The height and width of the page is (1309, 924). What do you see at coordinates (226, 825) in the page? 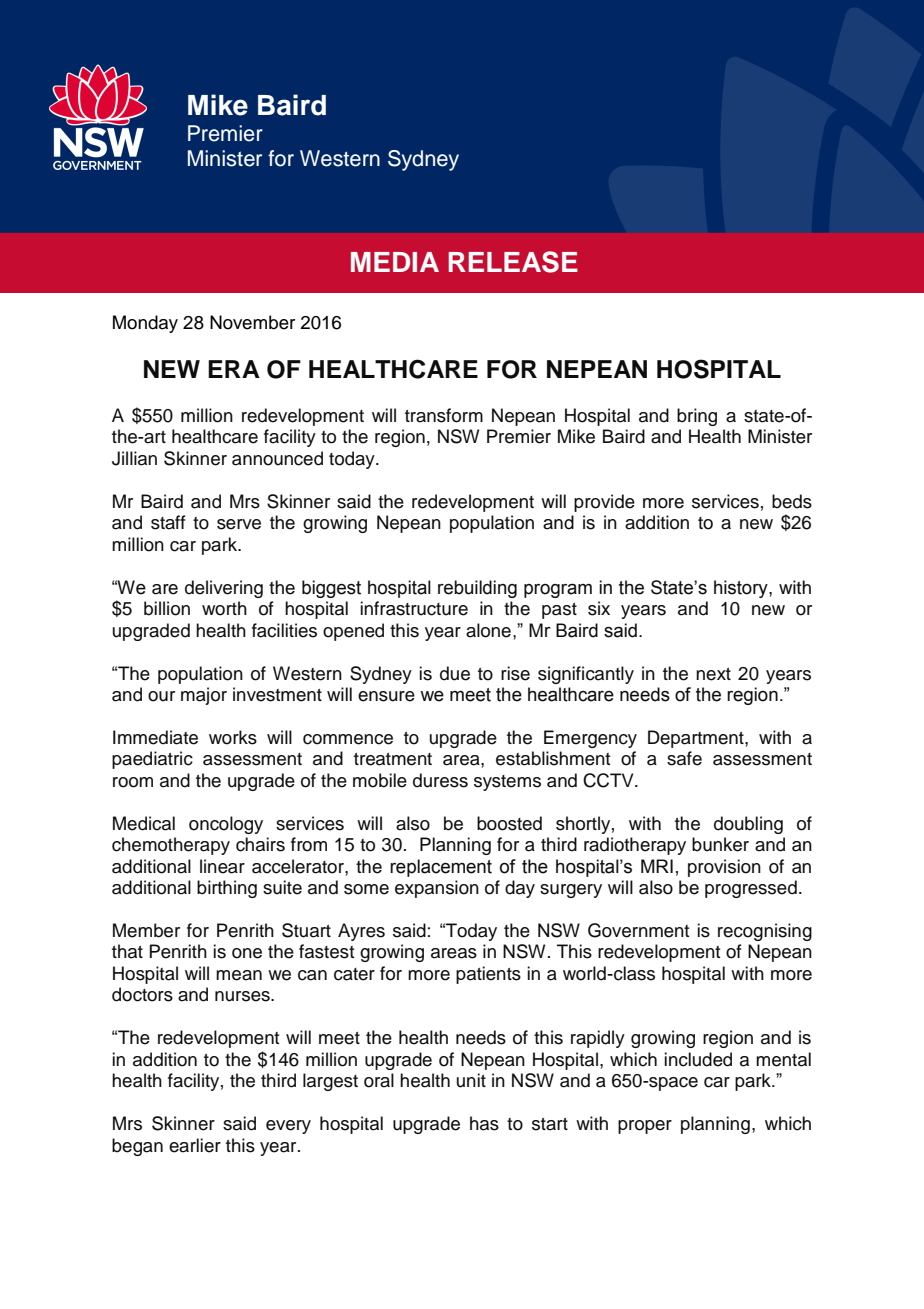
I see `oncology` at bounding box center [226, 825].
